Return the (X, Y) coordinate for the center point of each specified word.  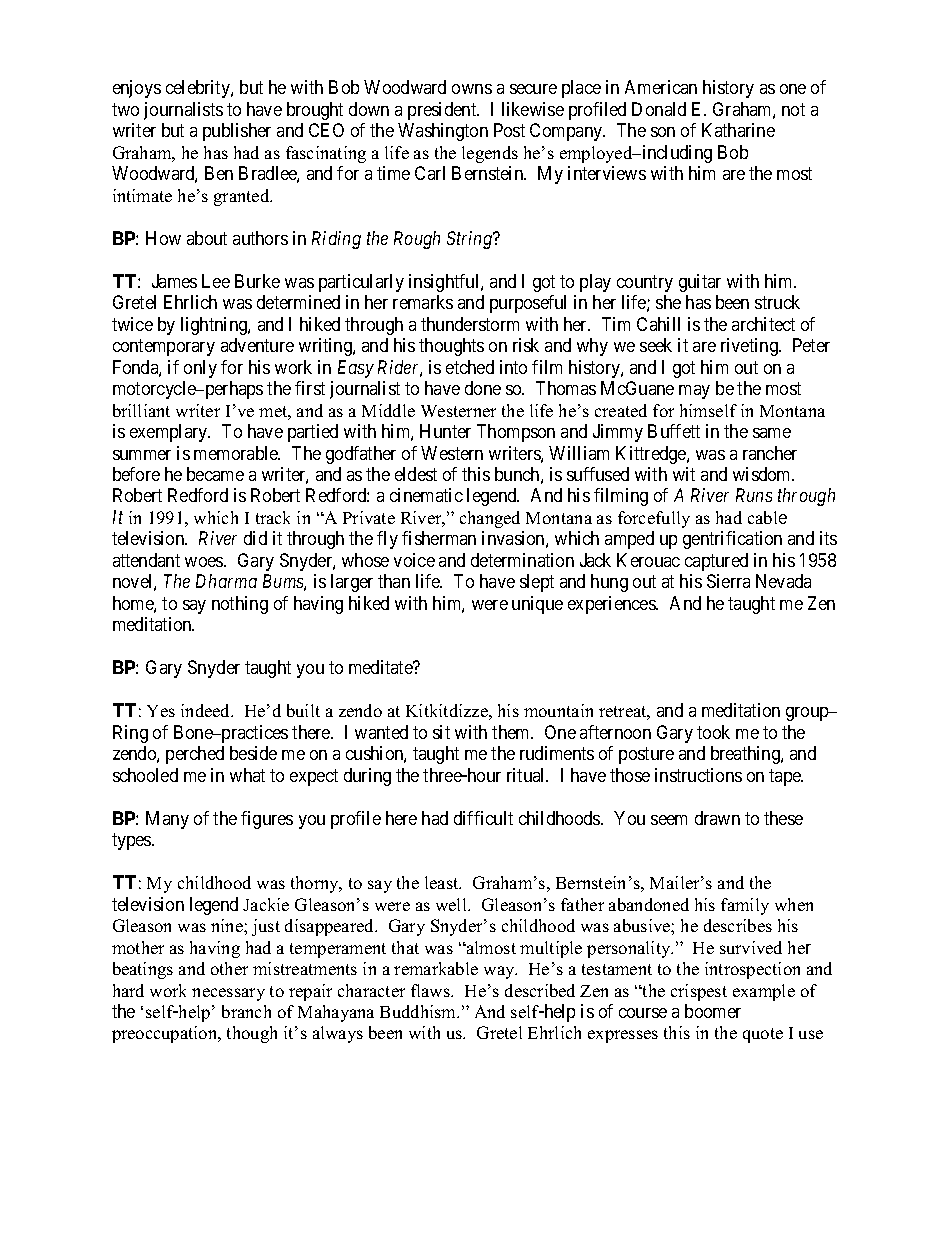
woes (205, 562)
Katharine (738, 130)
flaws (432, 990)
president (443, 111)
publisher (237, 132)
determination (522, 560)
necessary (228, 994)
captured (716, 562)
